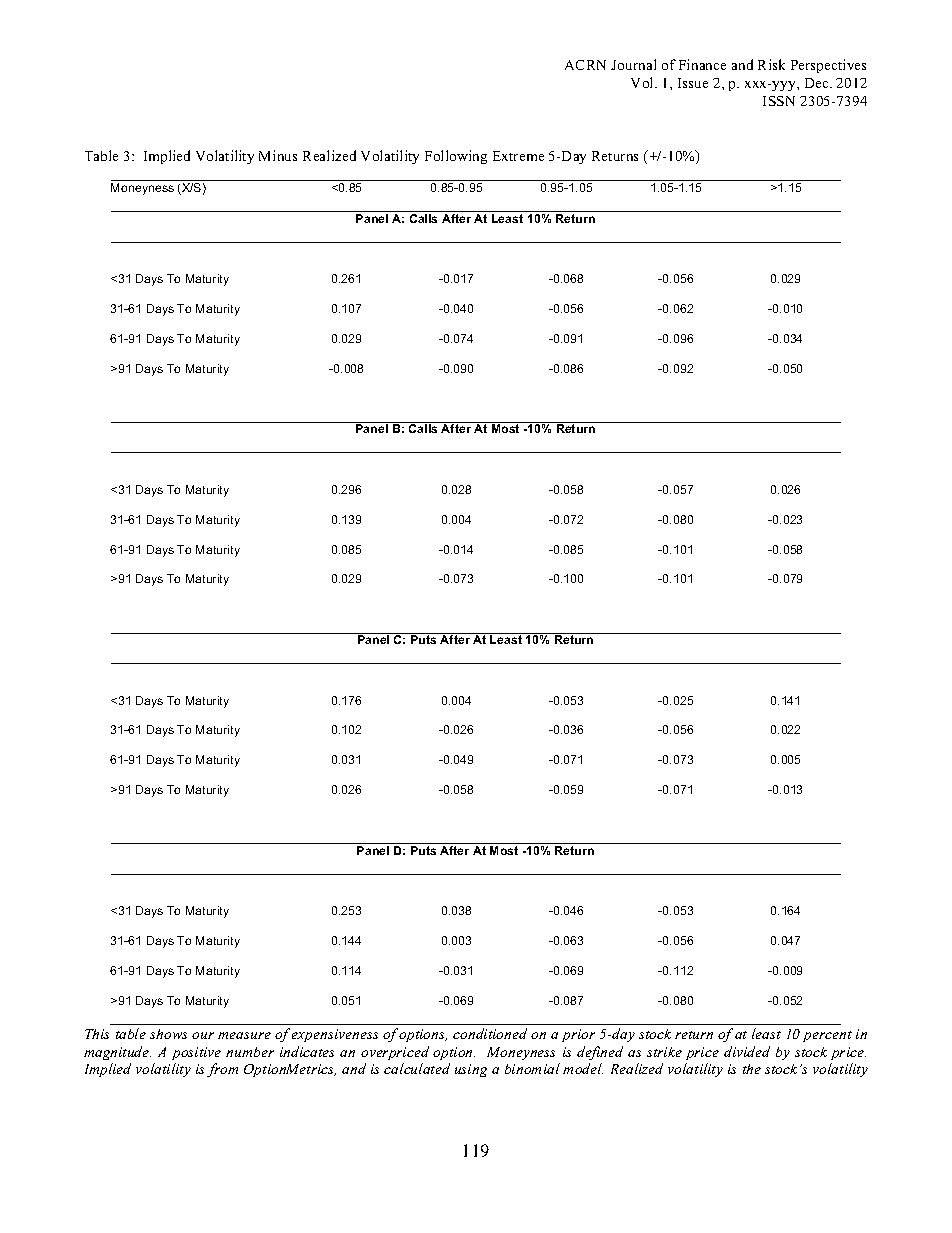 This image has width=952, height=1233. Describe the element at coordinates (518, 156) in the image. I see `Extreme` at that location.
